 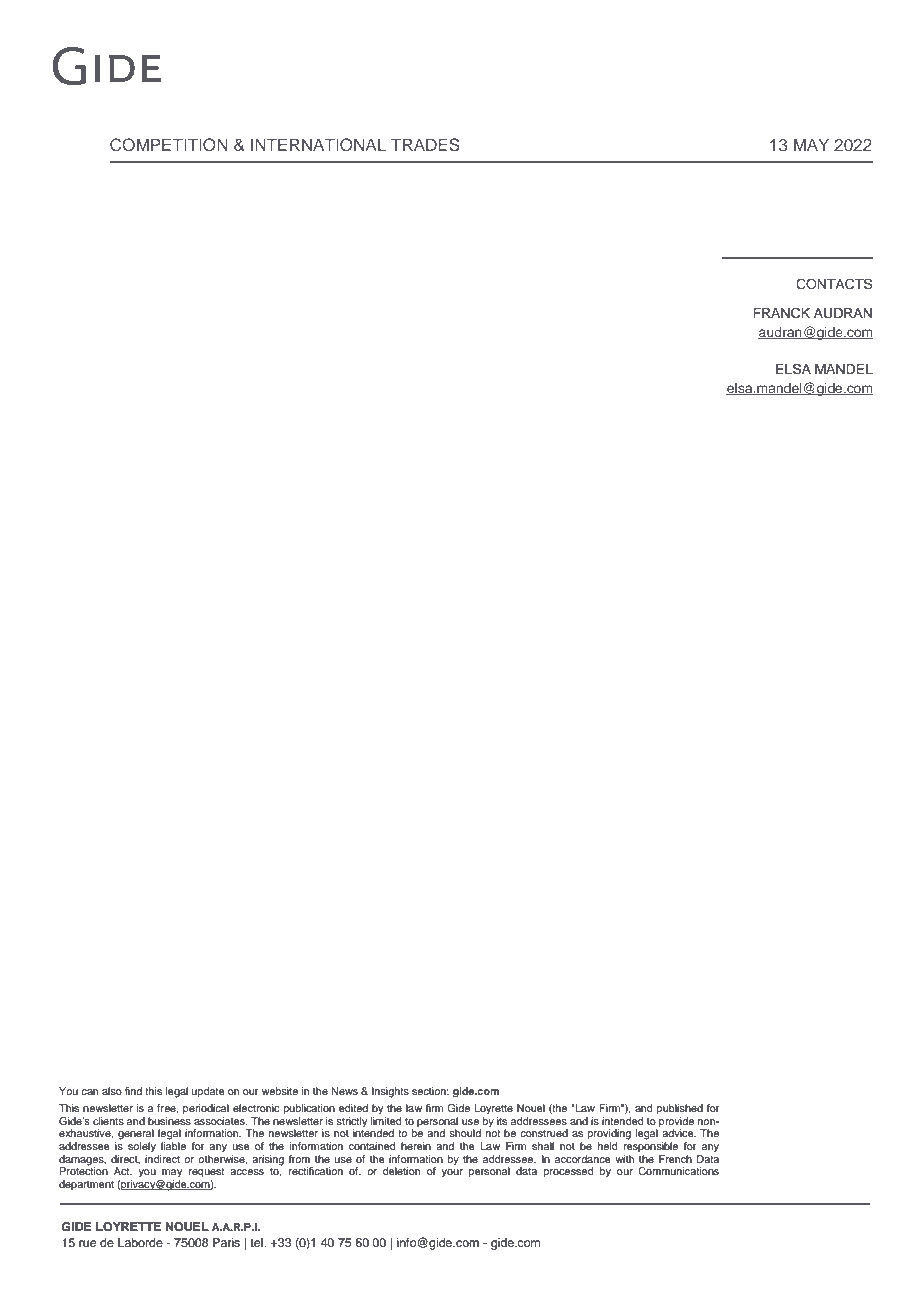 What do you see at coordinates (678, 1171) in the screenshot?
I see `Communications` at bounding box center [678, 1171].
